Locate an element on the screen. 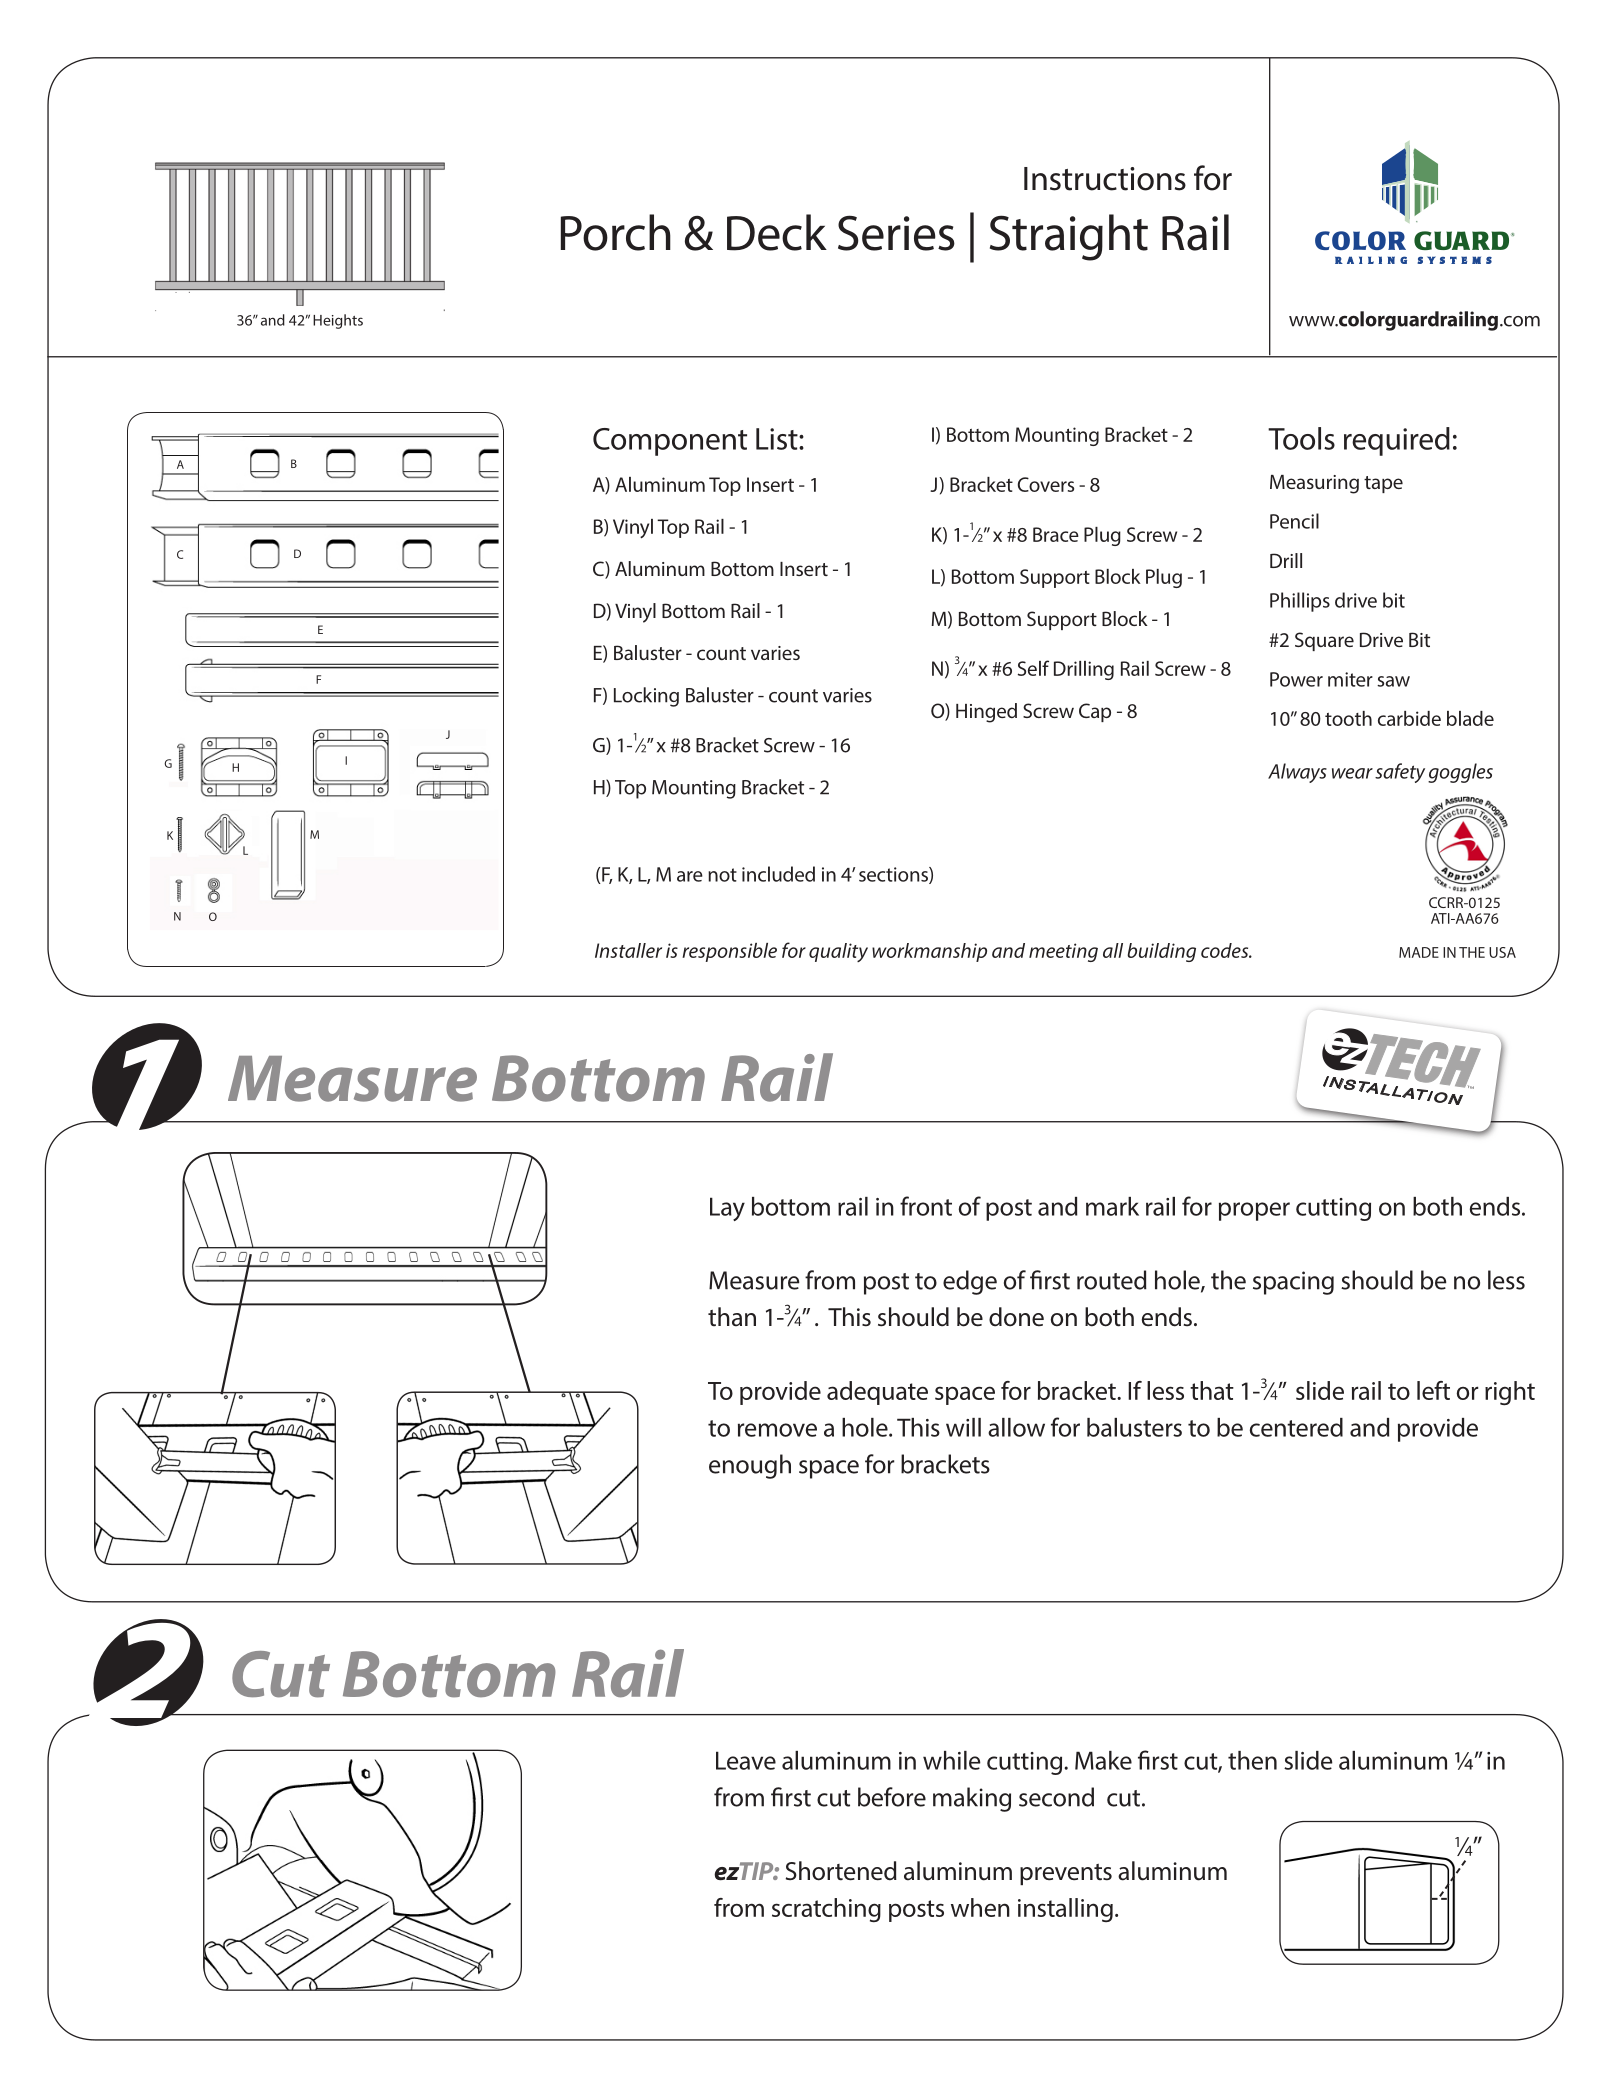 The image size is (1611, 2084). Leave is located at coordinates (746, 1760).
